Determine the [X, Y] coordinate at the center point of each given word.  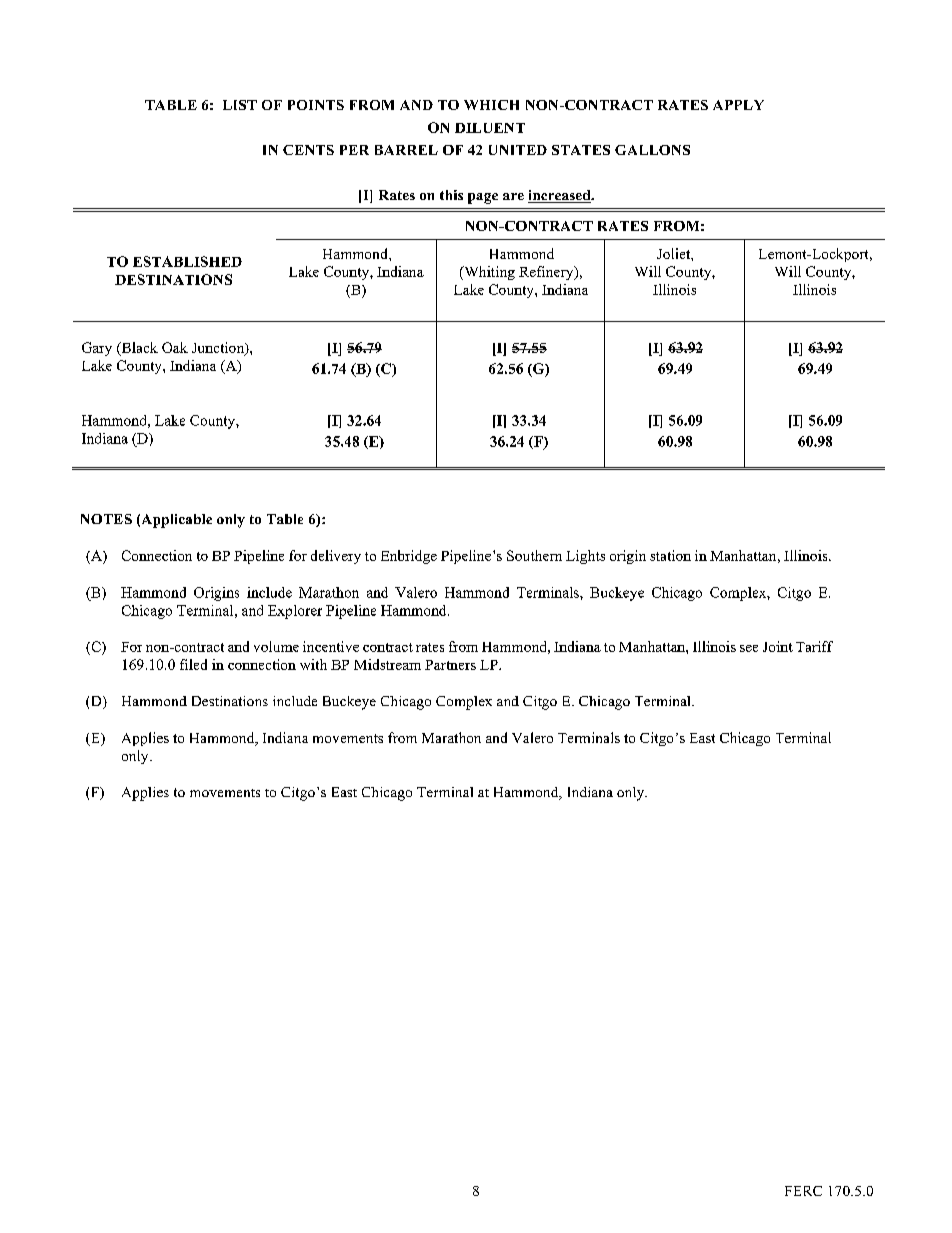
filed [193, 664]
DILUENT [490, 128]
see [749, 648]
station [670, 555]
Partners [450, 665]
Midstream [387, 664]
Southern [534, 555]
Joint [778, 646]
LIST [240, 105]
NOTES [106, 519]
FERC [803, 1191]
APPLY [738, 105]
